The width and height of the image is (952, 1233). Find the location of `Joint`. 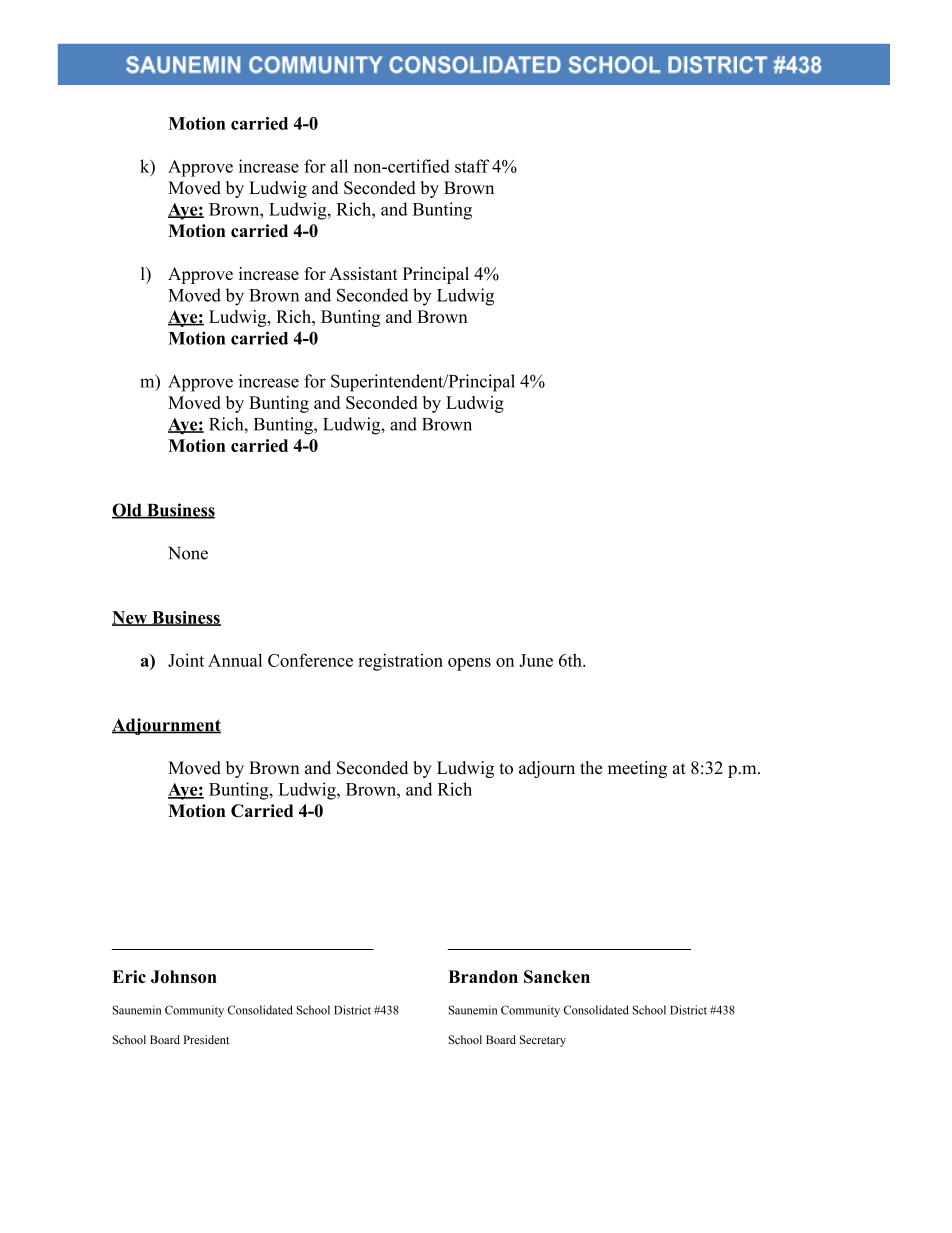

Joint is located at coordinates (186, 660).
